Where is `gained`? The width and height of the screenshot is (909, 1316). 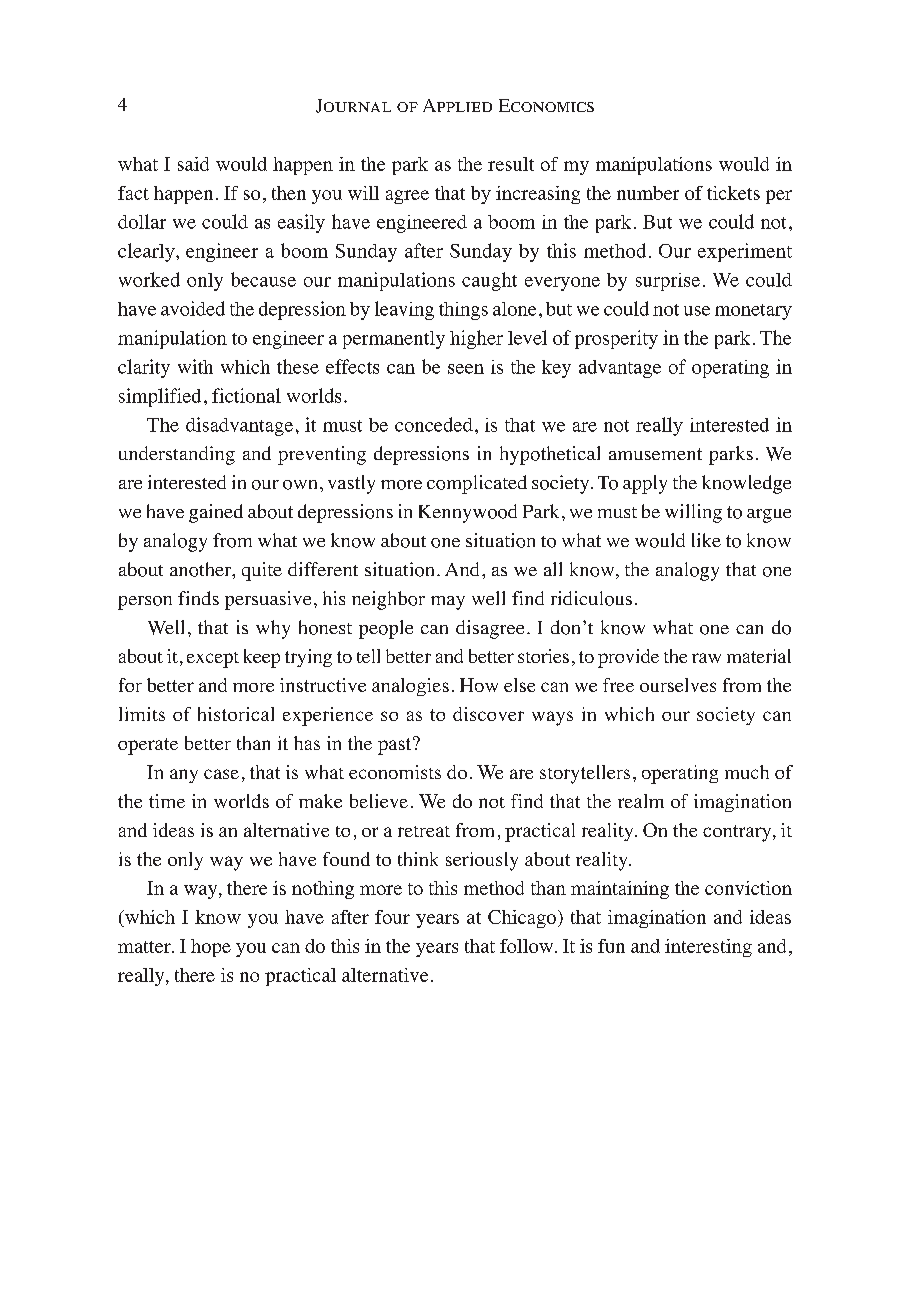 gained is located at coordinates (216, 513).
